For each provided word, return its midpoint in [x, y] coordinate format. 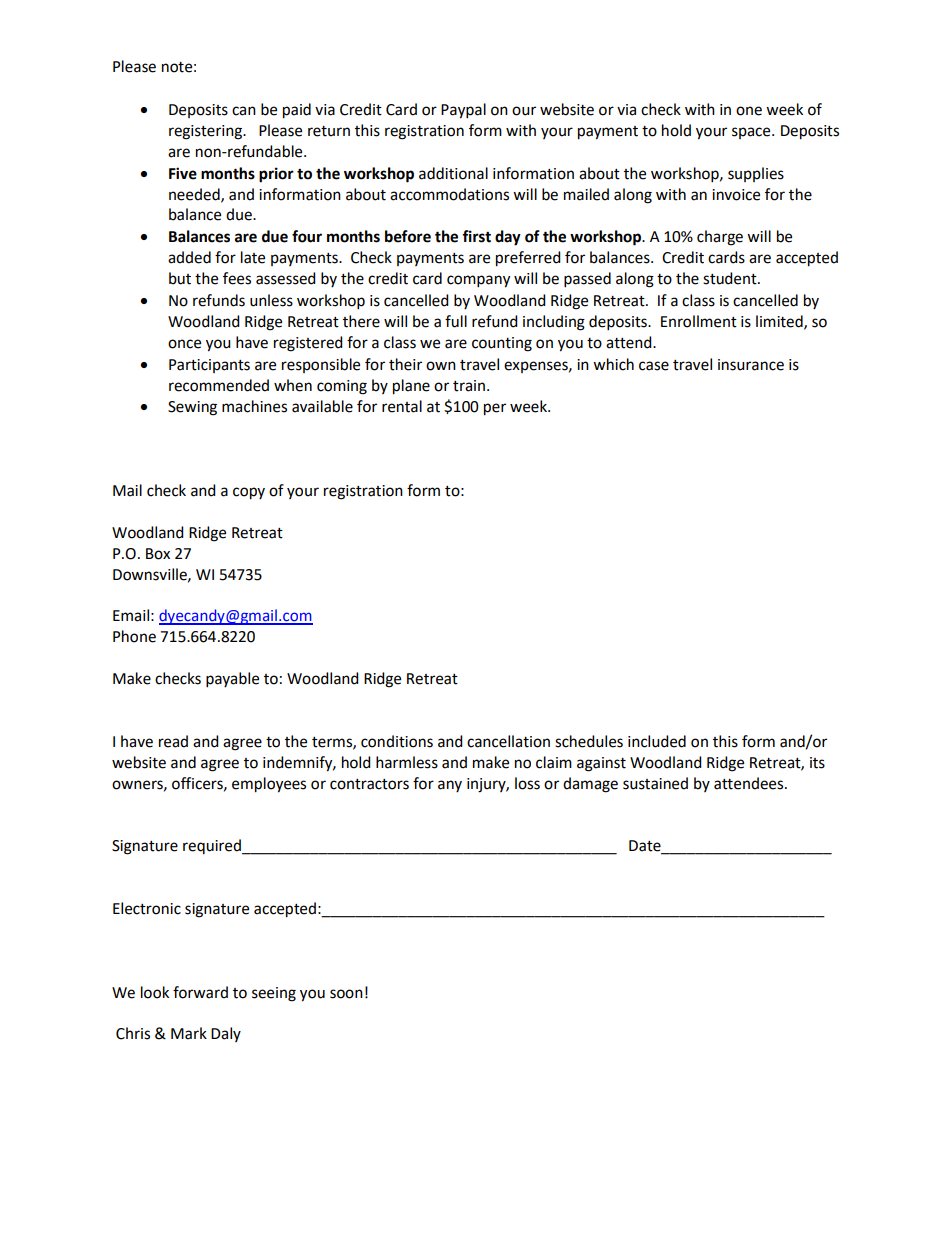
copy [249, 493]
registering [207, 132]
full [456, 321]
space [752, 133]
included [657, 741]
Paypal [463, 111]
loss [527, 783]
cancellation [508, 741]
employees [269, 785]
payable [232, 680]
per [495, 409]
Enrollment [699, 321]
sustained [655, 783]
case [654, 366]
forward [200, 992]
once [184, 344]
